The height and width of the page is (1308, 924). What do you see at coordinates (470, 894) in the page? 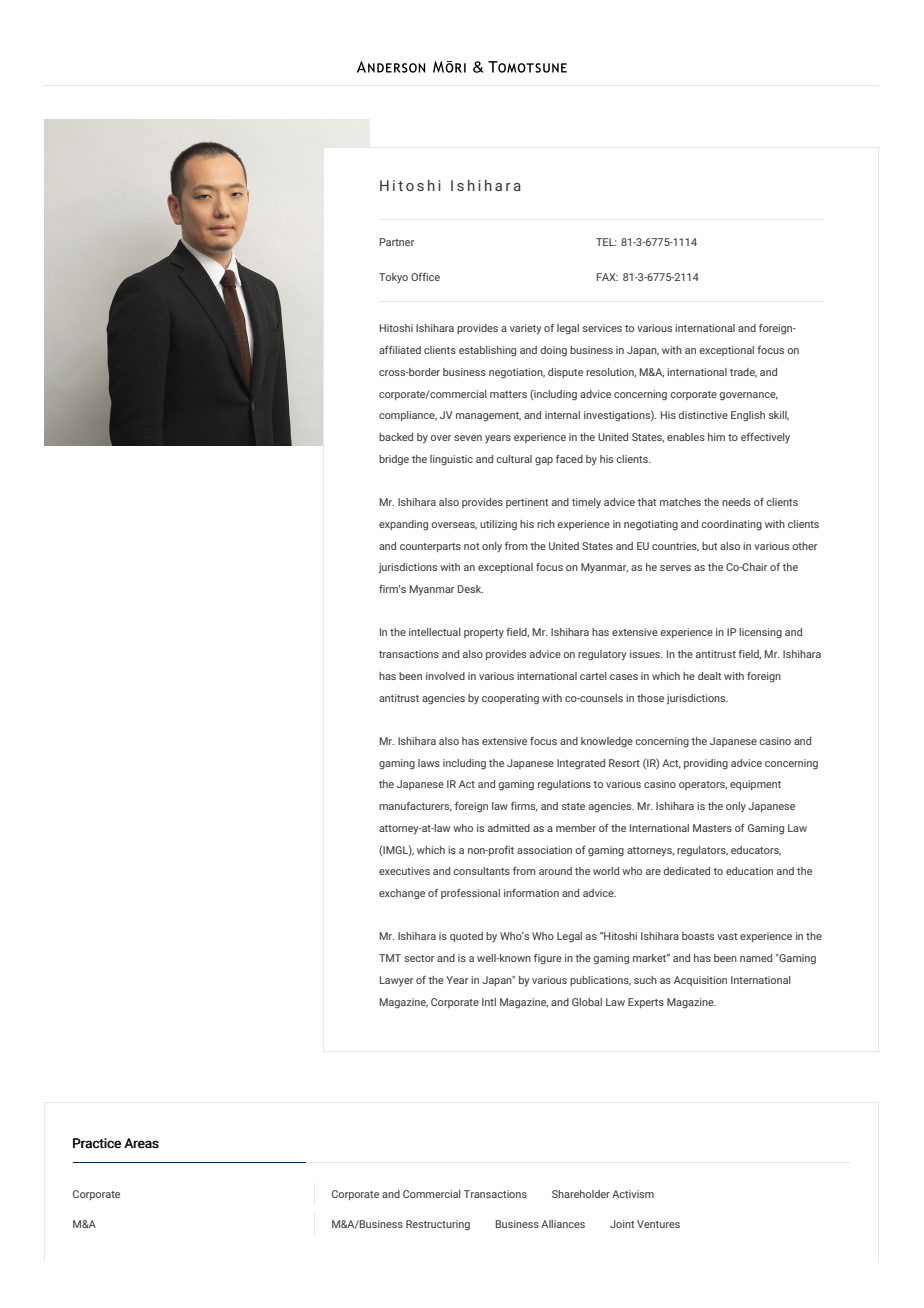
I see `professional` at bounding box center [470, 894].
